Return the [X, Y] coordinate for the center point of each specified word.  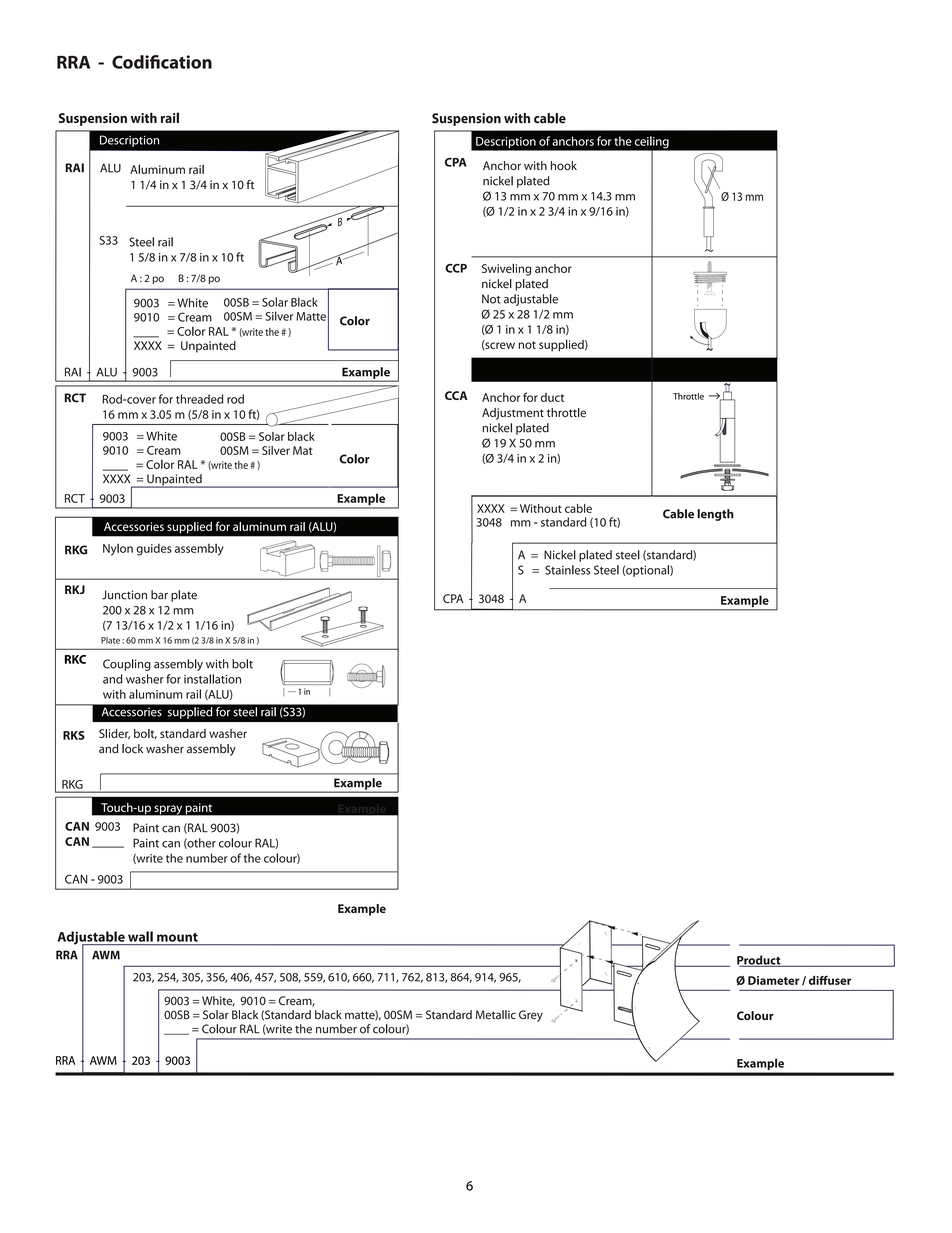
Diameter [773, 980]
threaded [199, 399]
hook [564, 165]
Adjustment [513, 414]
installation [212, 679]
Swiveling [506, 269]
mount [177, 937]
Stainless [568, 570]
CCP [456, 268]
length [715, 515]
